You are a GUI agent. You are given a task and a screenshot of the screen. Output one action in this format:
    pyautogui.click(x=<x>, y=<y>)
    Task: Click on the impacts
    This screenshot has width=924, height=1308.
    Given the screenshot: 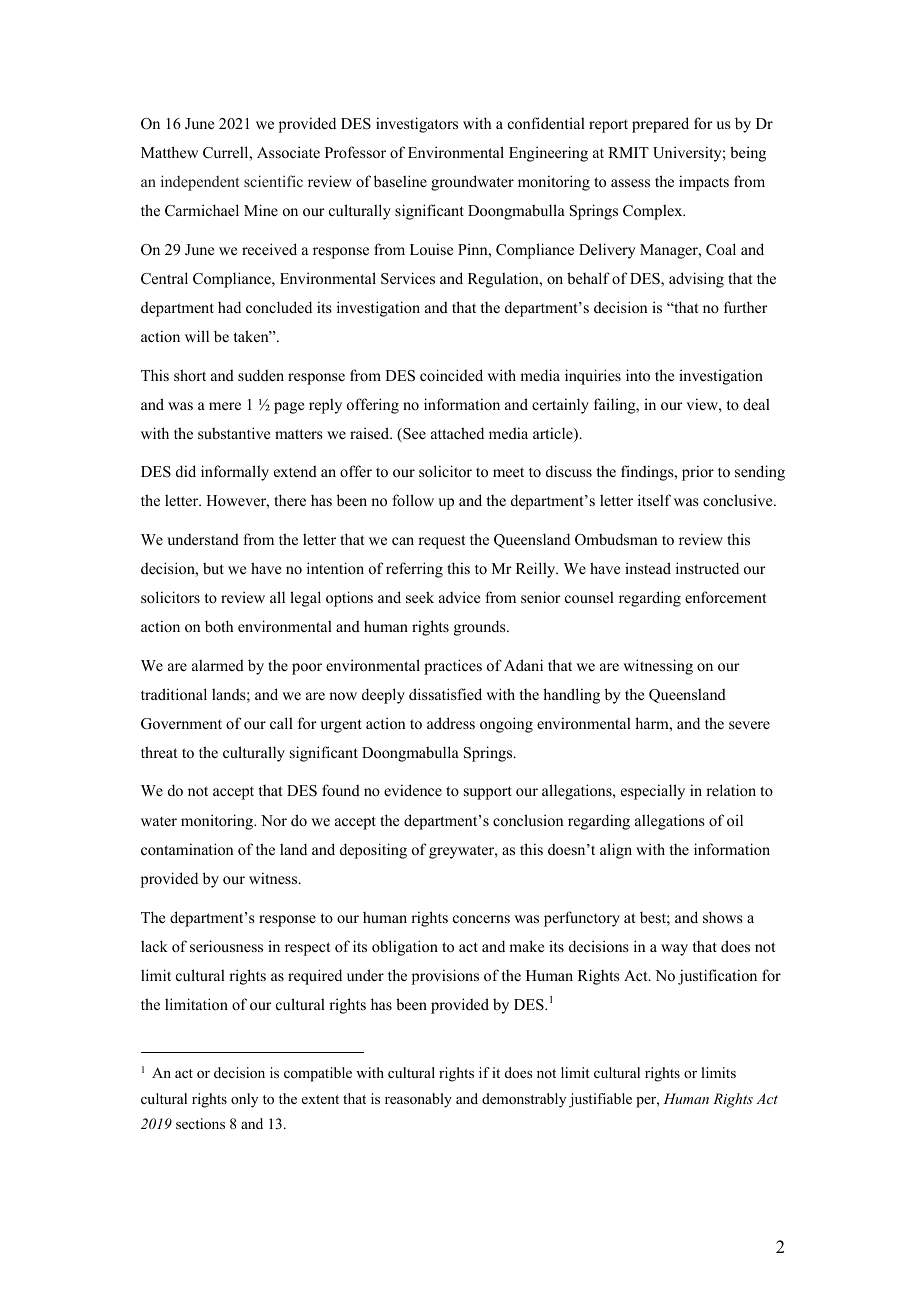 What is the action you would take?
    pyautogui.click(x=704, y=183)
